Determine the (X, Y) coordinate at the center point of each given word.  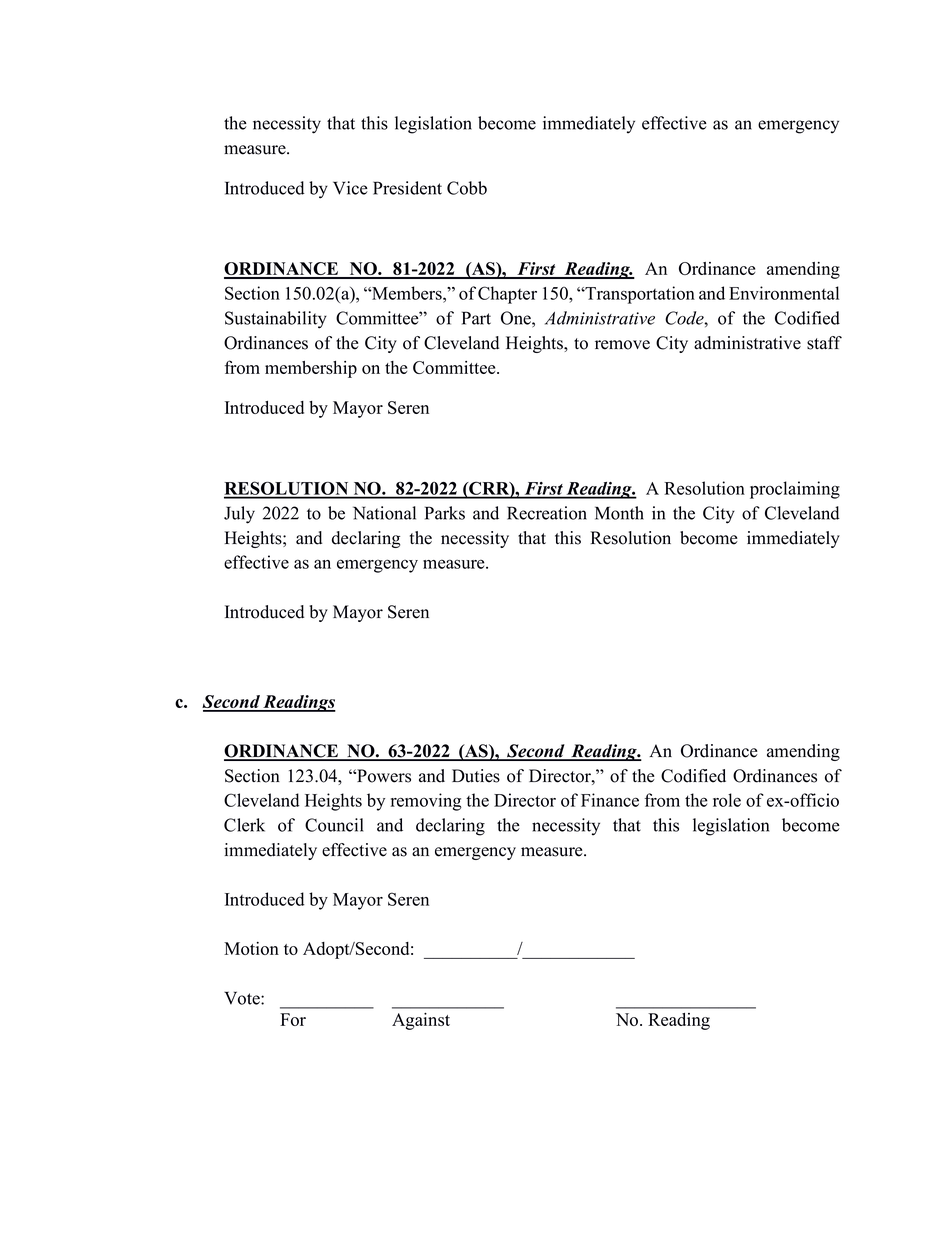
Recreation (547, 513)
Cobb (467, 188)
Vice (350, 188)
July (239, 515)
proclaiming (795, 490)
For (293, 1019)
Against (421, 1021)
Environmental (784, 293)
